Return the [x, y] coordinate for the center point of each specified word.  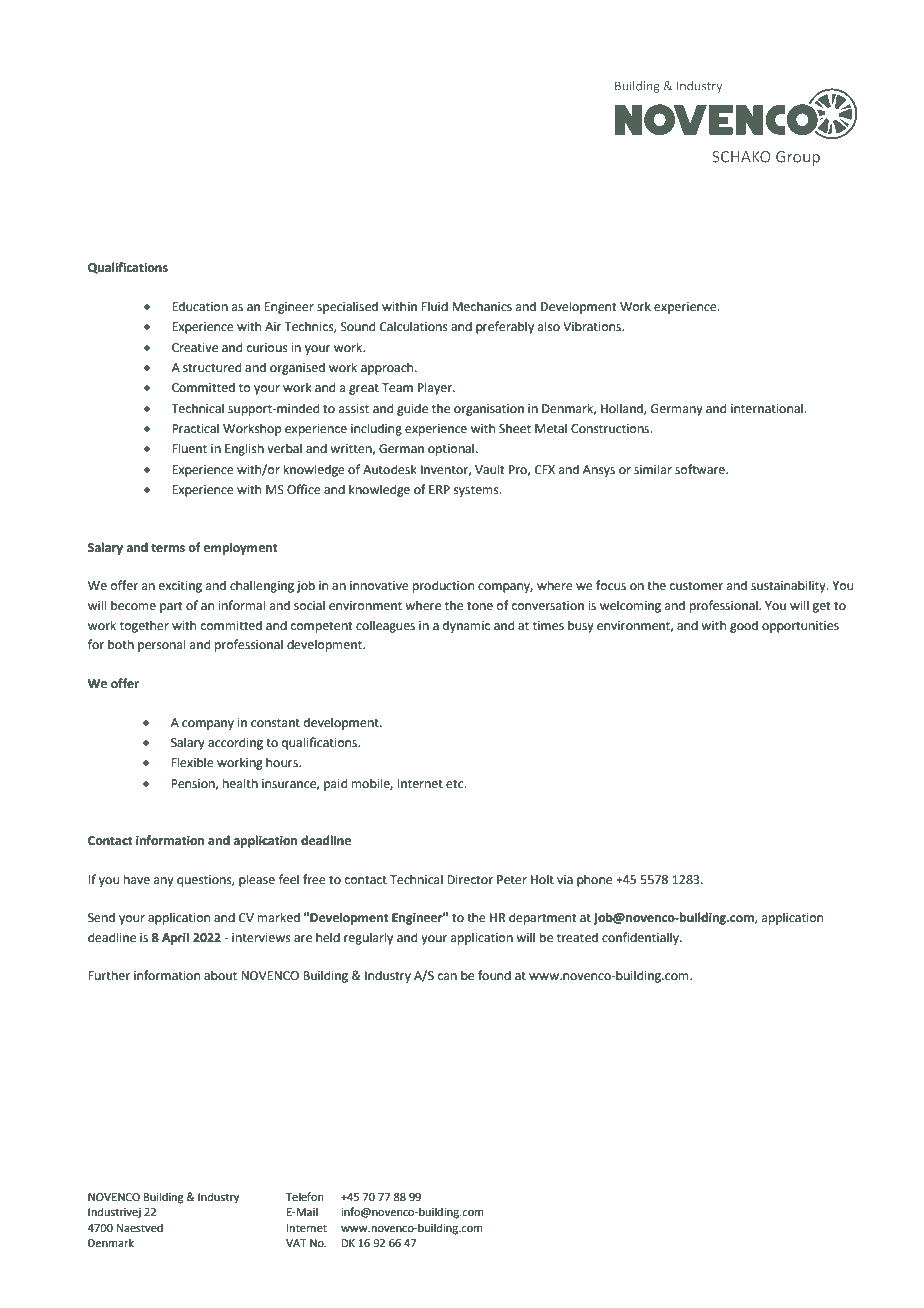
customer [696, 586]
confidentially [641, 938]
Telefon [304, 1196]
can [447, 977]
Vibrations [593, 326]
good [744, 626]
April [175, 938]
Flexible [192, 762]
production [443, 586]
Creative [195, 348]
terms [168, 548]
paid [335, 784]
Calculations [414, 326]
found [494, 975]
